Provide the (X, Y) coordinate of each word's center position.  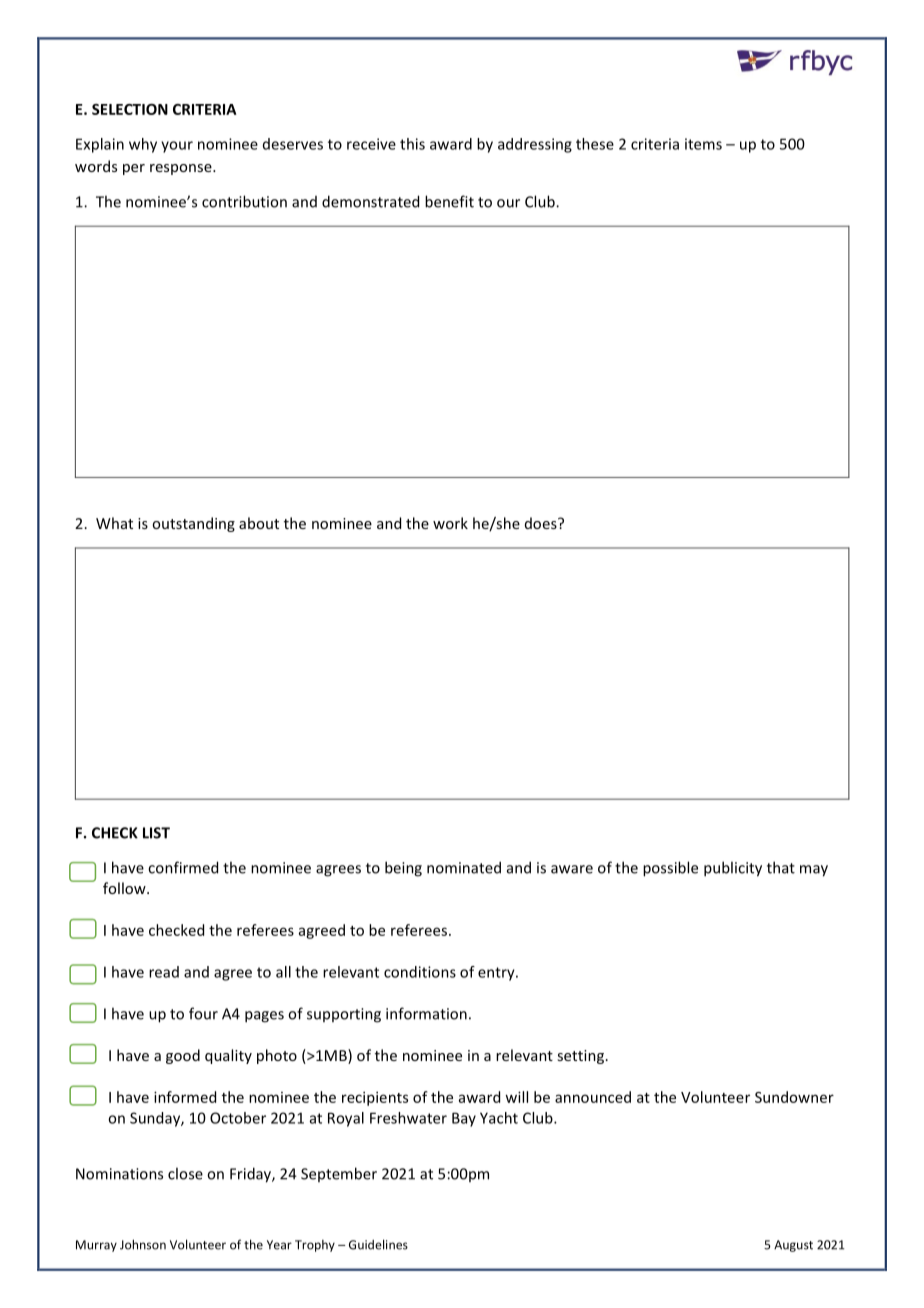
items (703, 144)
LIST (156, 833)
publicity (733, 869)
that (781, 867)
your (177, 147)
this (412, 144)
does (542, 523)
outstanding (193, 524)
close (185, 1173)
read (164, 972)
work (450, 523)
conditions (420, 972)
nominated (464, 867)
